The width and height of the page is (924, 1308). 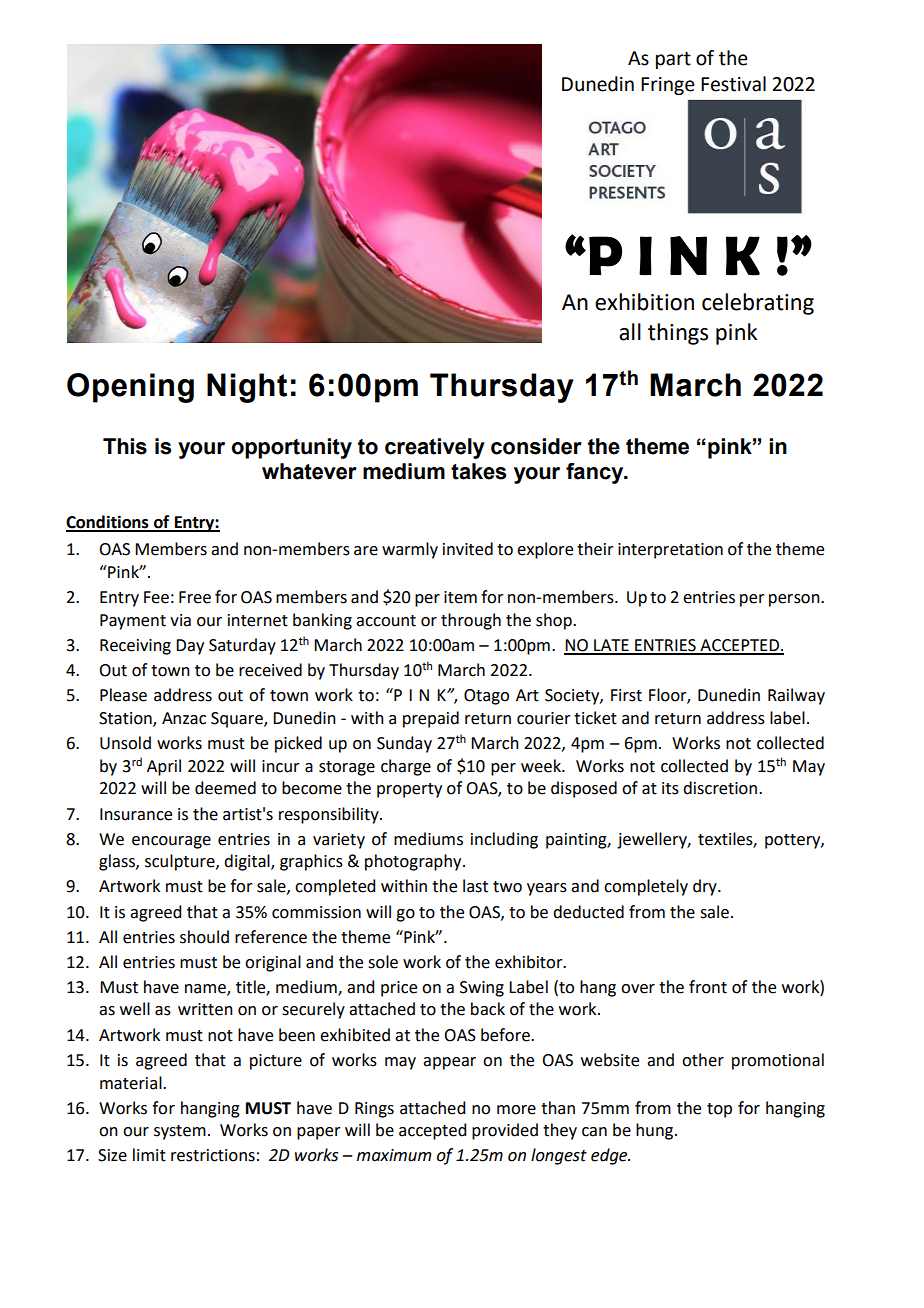 What do you see at coordinates (719, 1110) in the page?
I see `top` at bounding box center [719, 1110].
